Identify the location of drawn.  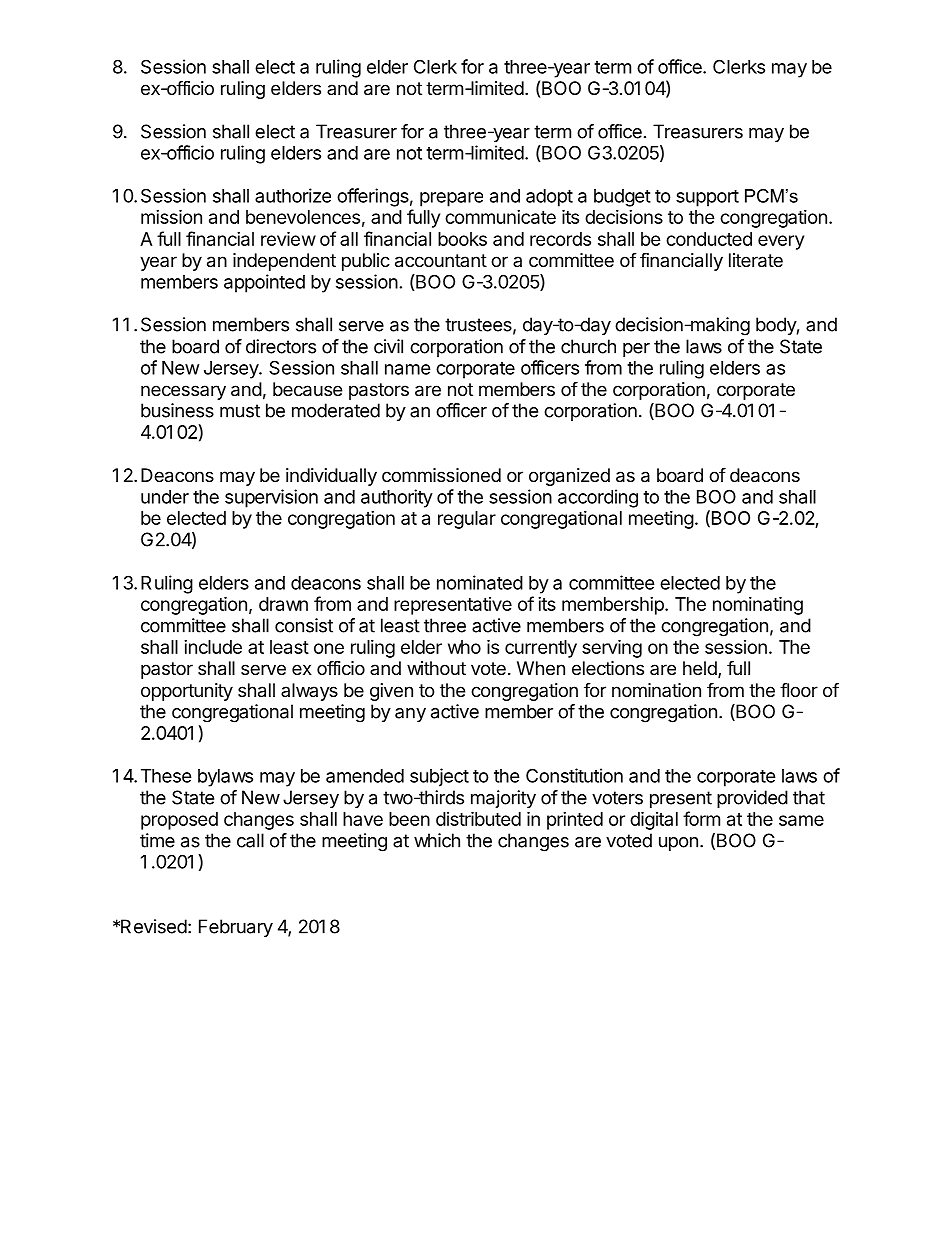
(283, 604).
